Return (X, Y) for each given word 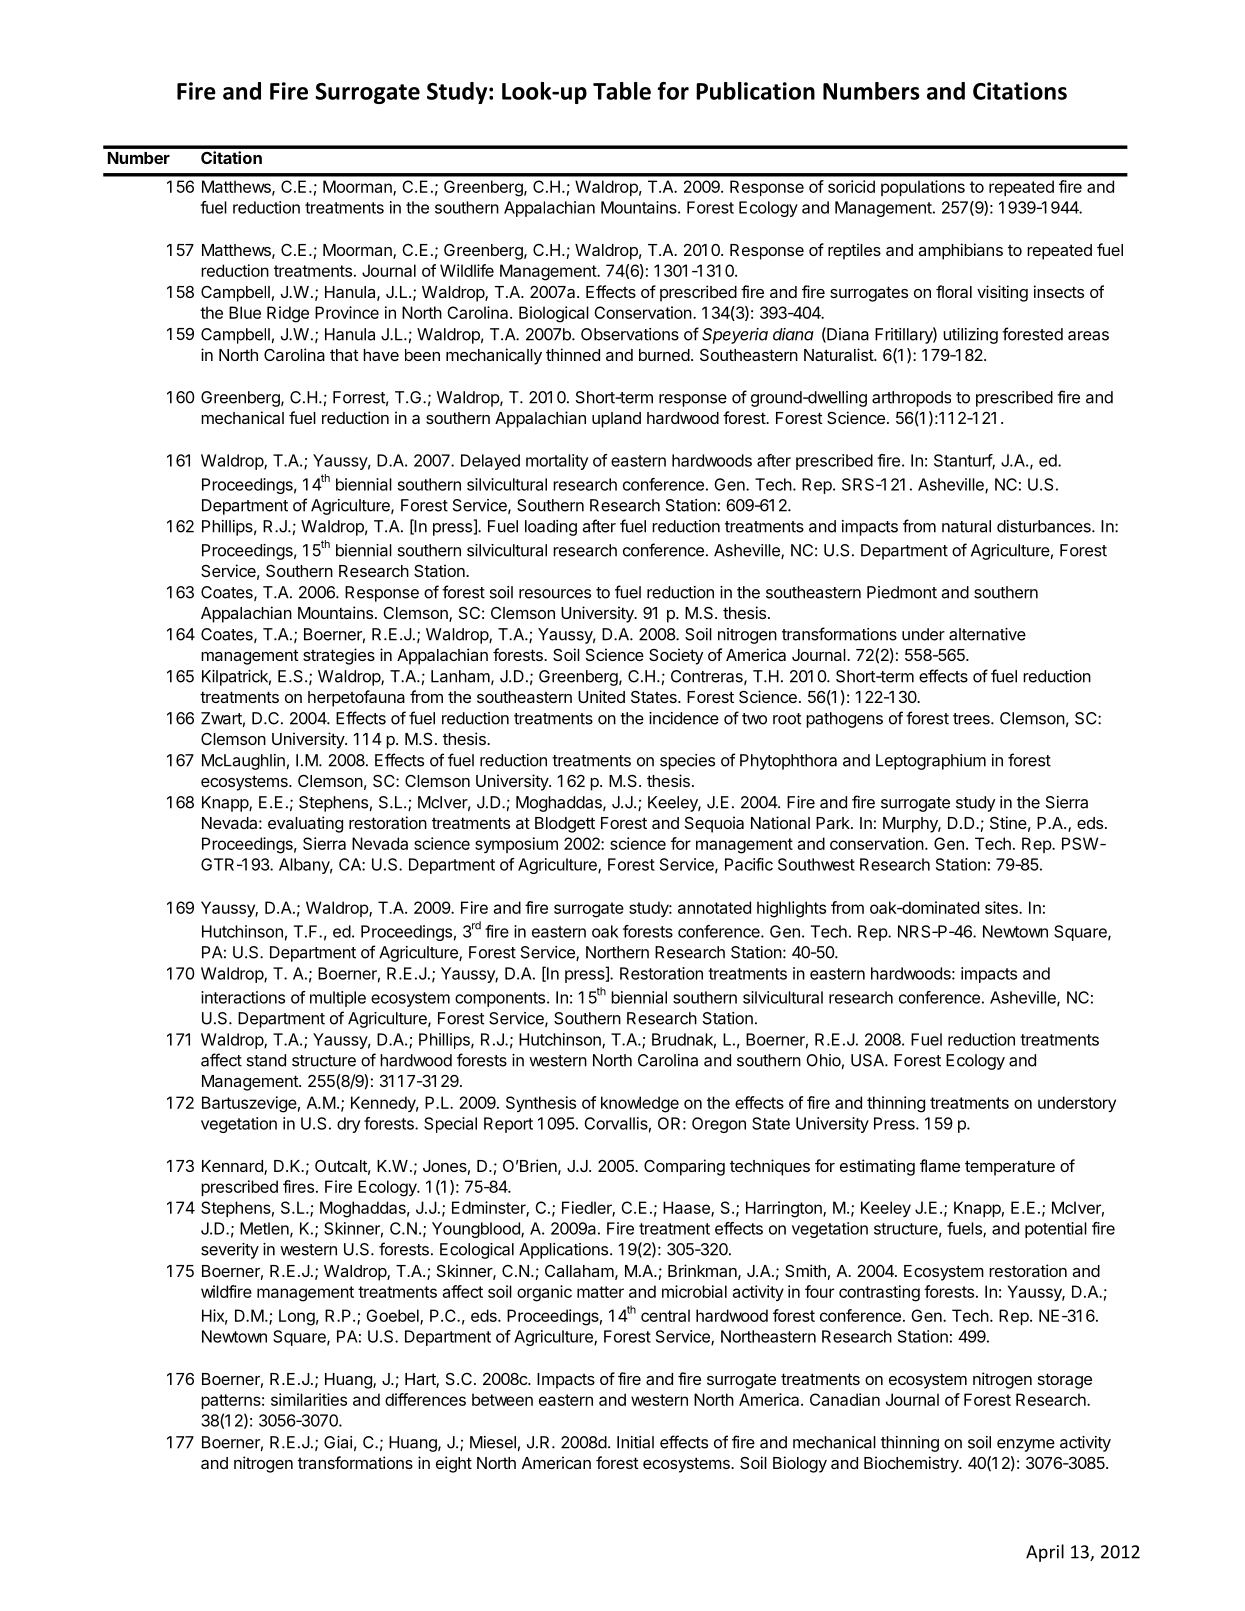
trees (972, 719)
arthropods (911, 399)
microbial (694, 1291)
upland (616, 420)
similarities (309, 1399)
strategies (339, 656)
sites (1002, 907)
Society (676, 656)
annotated (714, 907)
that (344, 355)
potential (1056, 1230)
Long (297, 1317)
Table (622, 91)
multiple (338, 999)
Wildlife (467, 270)
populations (923, 188)
